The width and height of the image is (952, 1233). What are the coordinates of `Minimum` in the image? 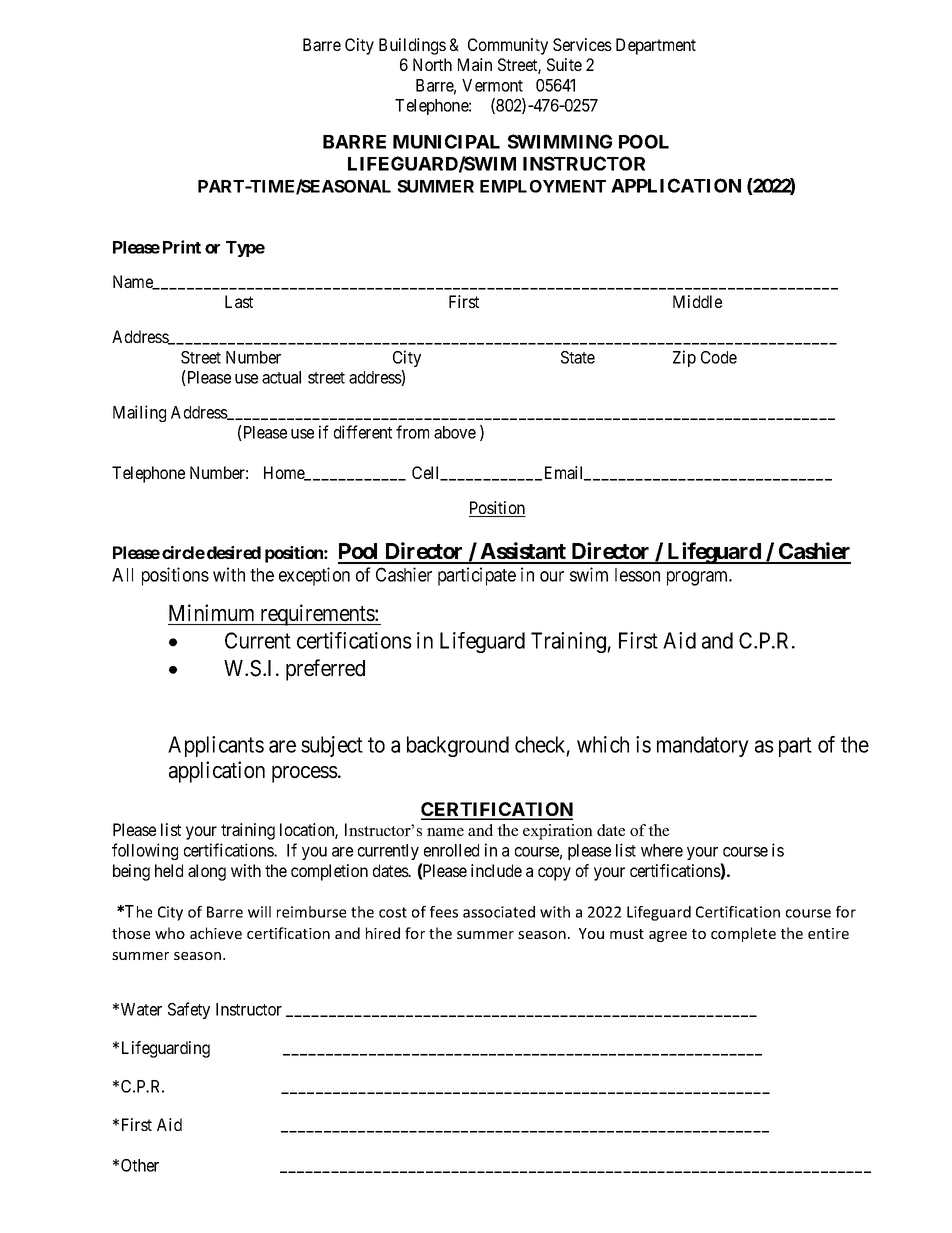 It's located at (211, 612).
